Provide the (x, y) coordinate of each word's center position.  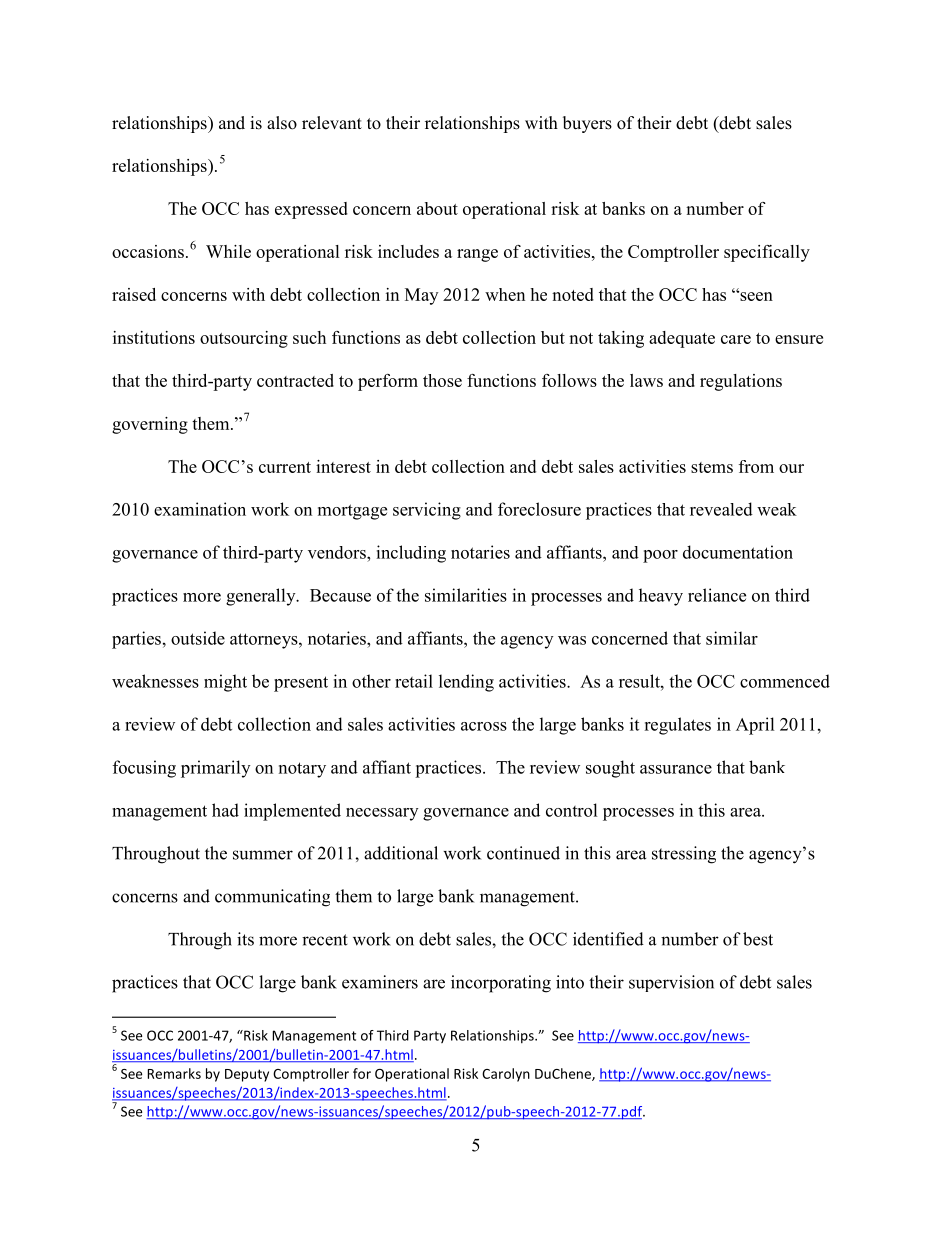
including (411, 554)
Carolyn (506, 1075)
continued (523, 853)
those (442, 380)
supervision (671, 983)
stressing (684, 855)
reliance (717, 595)
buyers (587, 124)
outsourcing (244, 339)
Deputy (247, 1075)
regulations (741, 382)
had (225, 810)
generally (262, 597)
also (282, 123)
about (437, 208)
